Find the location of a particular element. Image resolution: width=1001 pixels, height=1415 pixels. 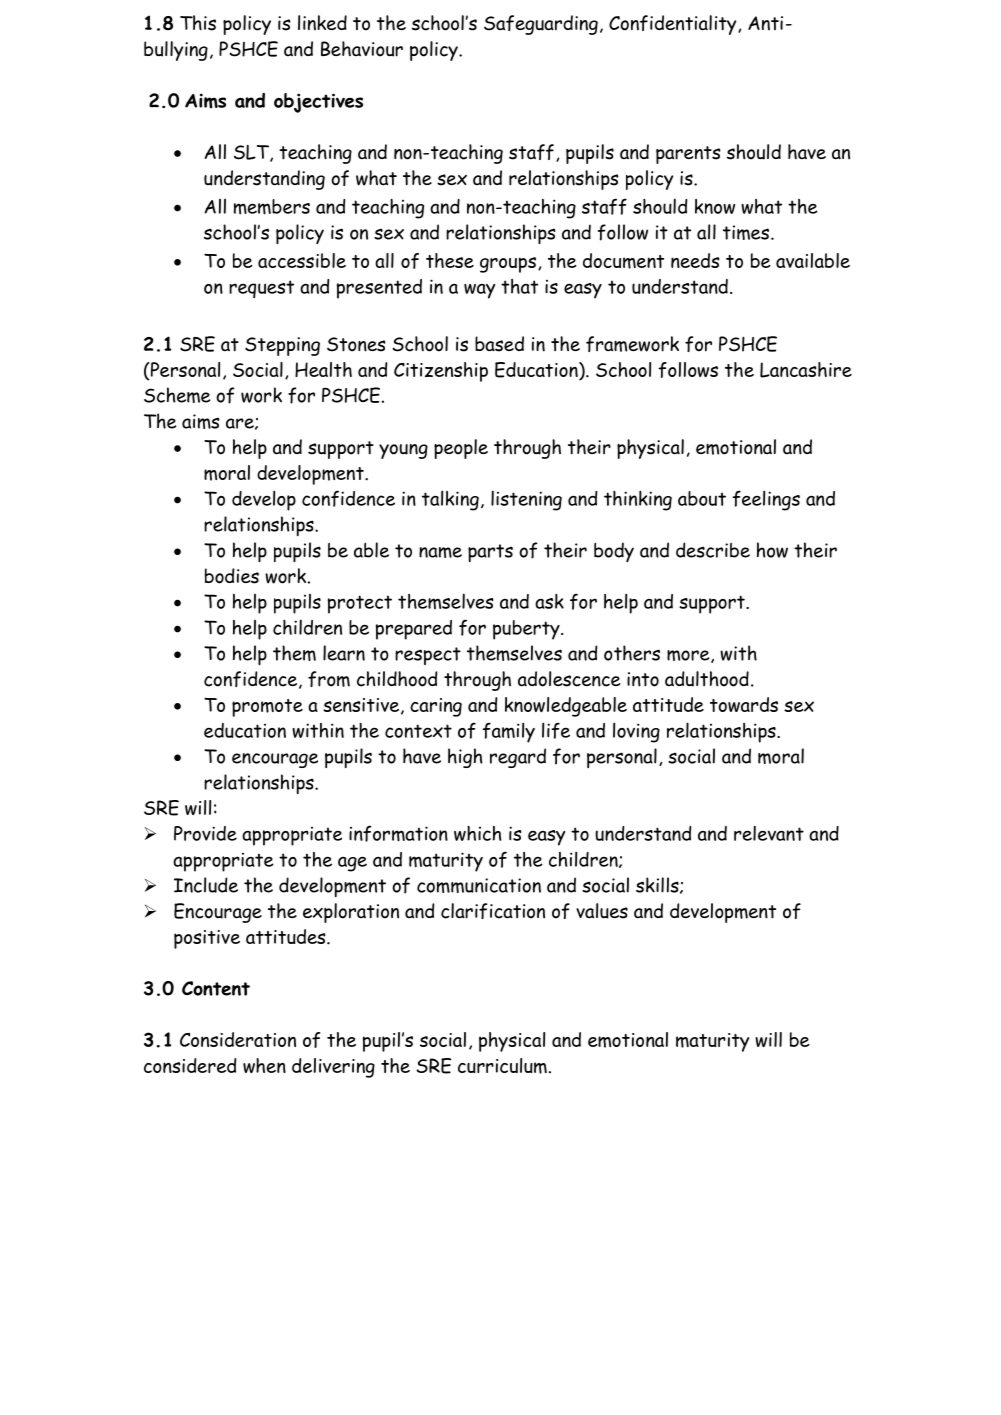

parts is located at coordinates (490, 553).
